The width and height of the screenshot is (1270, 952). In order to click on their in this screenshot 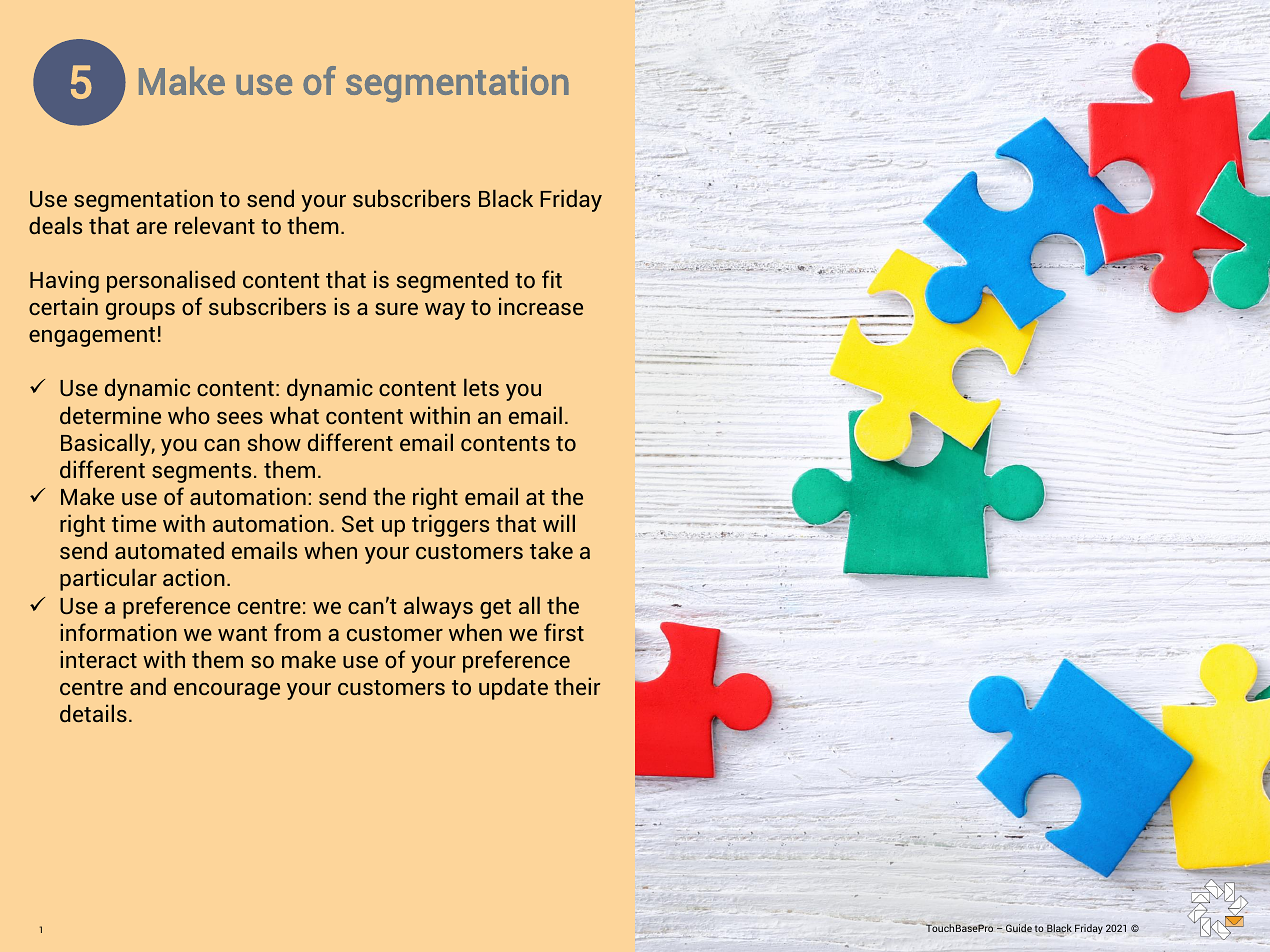, I will do `click(577, 686)`.
